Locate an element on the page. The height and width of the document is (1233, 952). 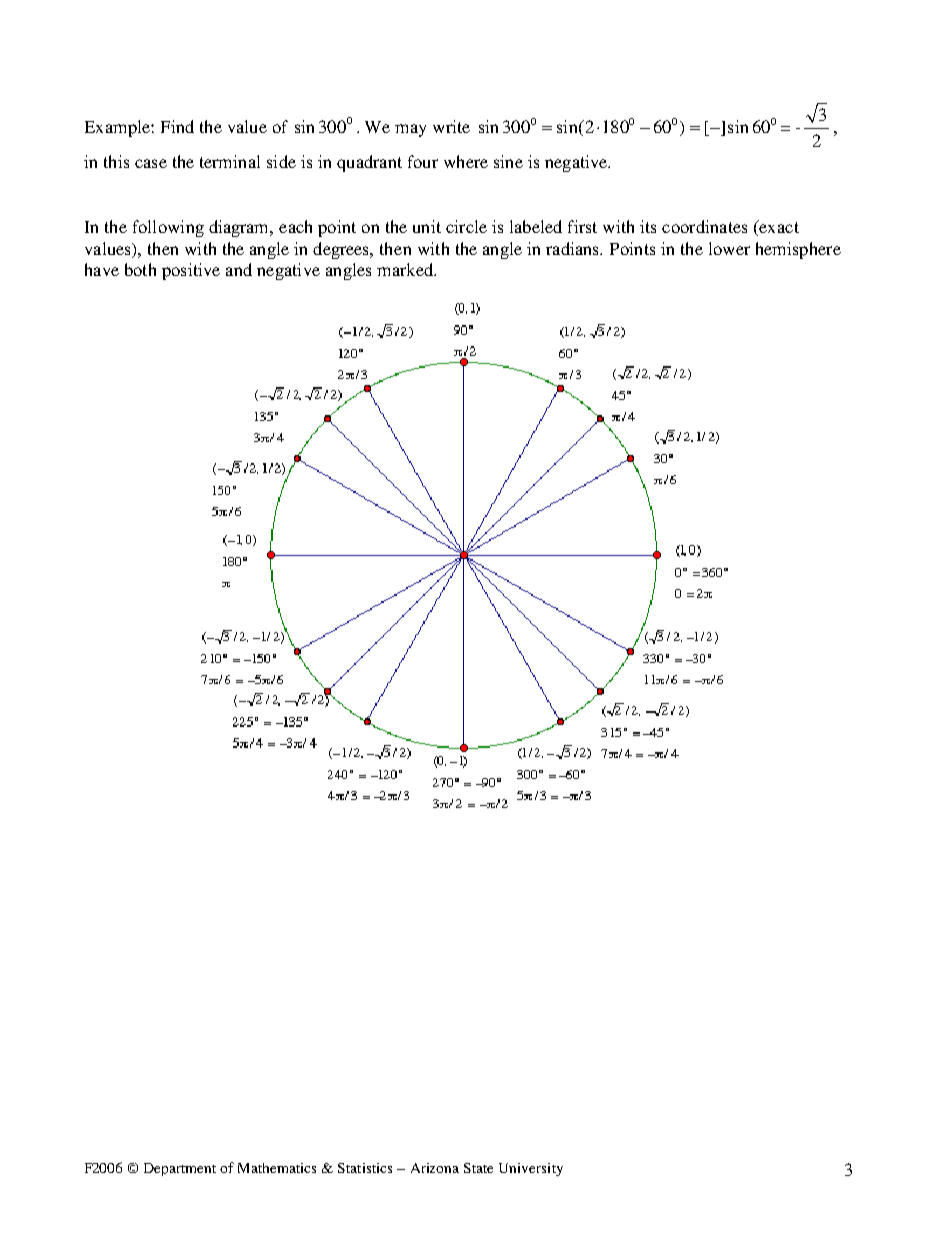
coordinates is located at coordinates (704, 226).
